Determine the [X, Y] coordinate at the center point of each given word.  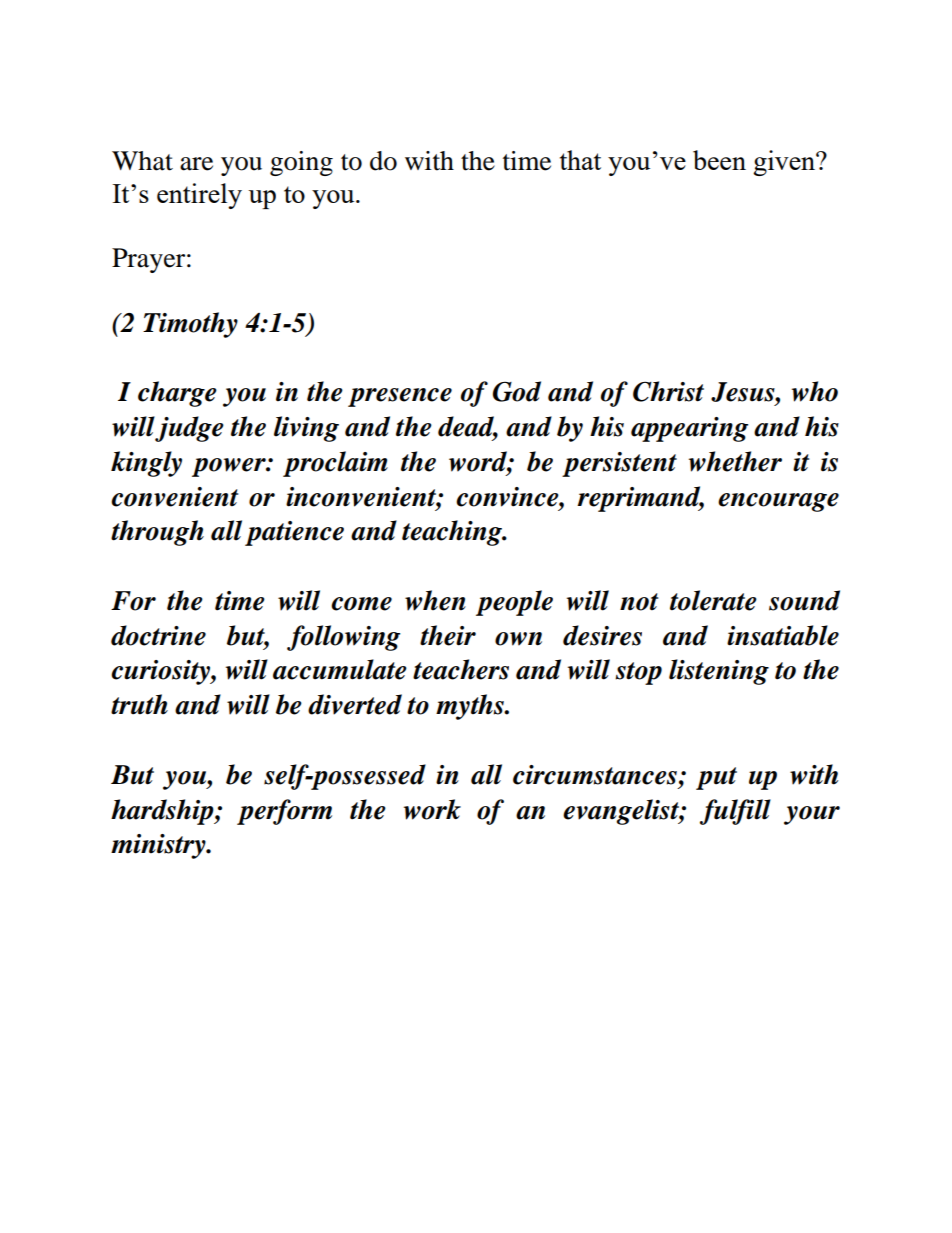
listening [719, 672]
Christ [668, 391]
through [157, 533]
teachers [461, 669]
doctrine [158, 635]
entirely [199, 196]
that [580, 160]
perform [284, 812]
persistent [619, 464]
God [517, 391]
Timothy [190, 325]
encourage [778, 502]
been [719, 160]
